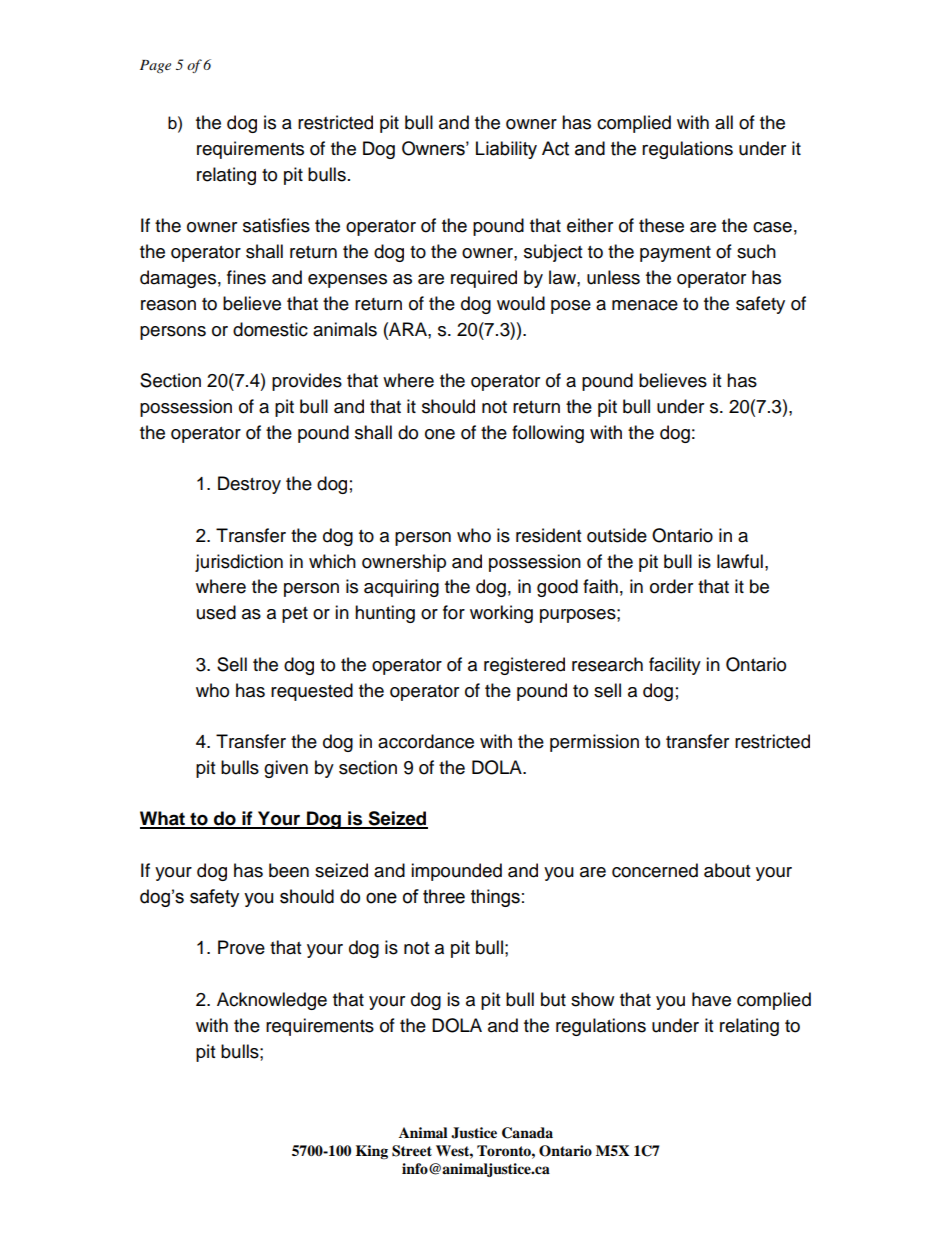 This image has width=952, height=1233. What do you see at coordinates (426, 741) in the image?
I see `accordance` at bounding box center [426, 741].
